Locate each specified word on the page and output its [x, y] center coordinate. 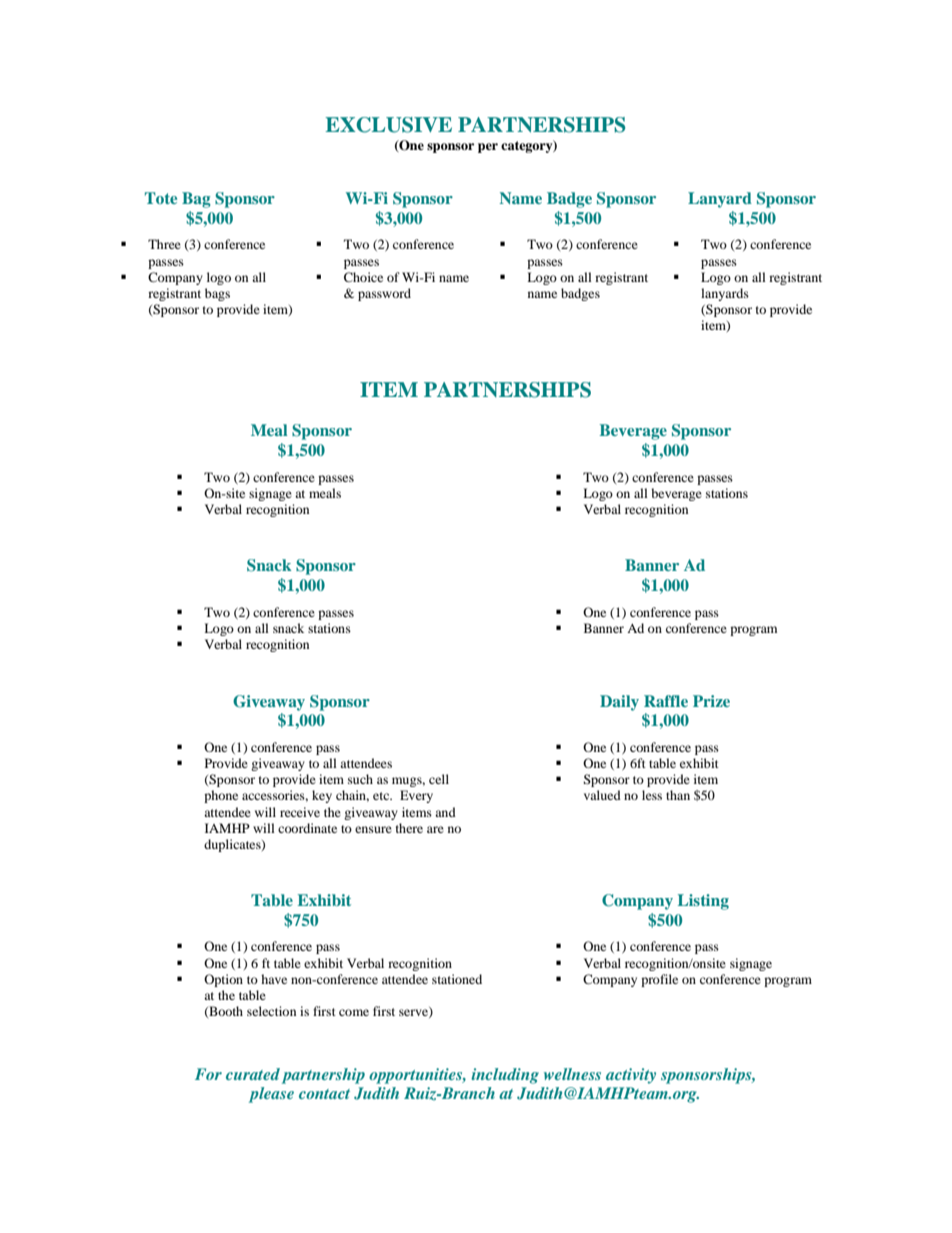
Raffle [666, 701]
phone [221, 796]
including [505, 1076]
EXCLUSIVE [388, 125]
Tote [161, 198]
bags [217, 294]
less [652, 795]
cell [439, 779]
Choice [363, 277]
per [488, 148]
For [208, 1074]
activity [631, 1076]
